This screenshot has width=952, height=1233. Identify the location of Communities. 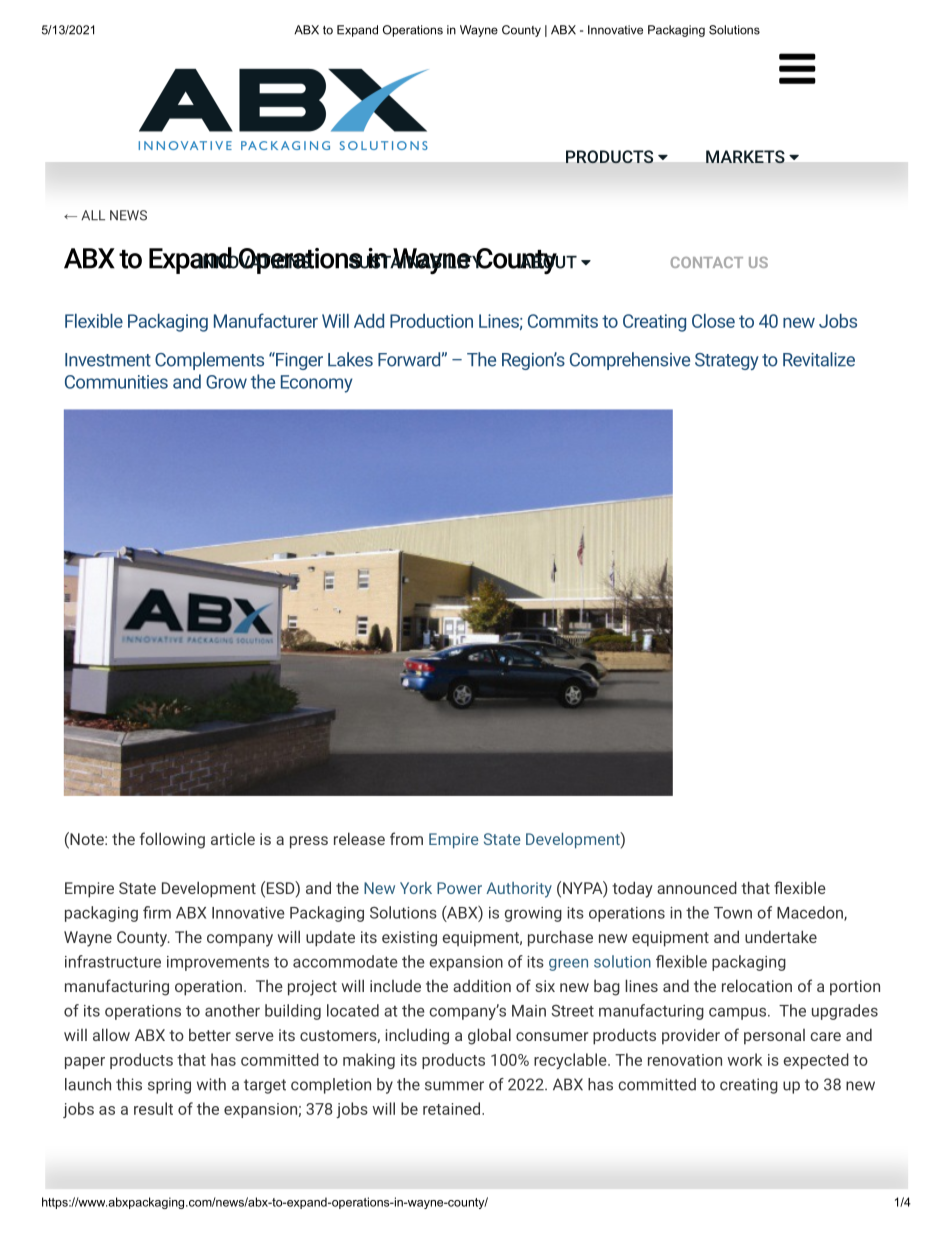
(116, 382).
